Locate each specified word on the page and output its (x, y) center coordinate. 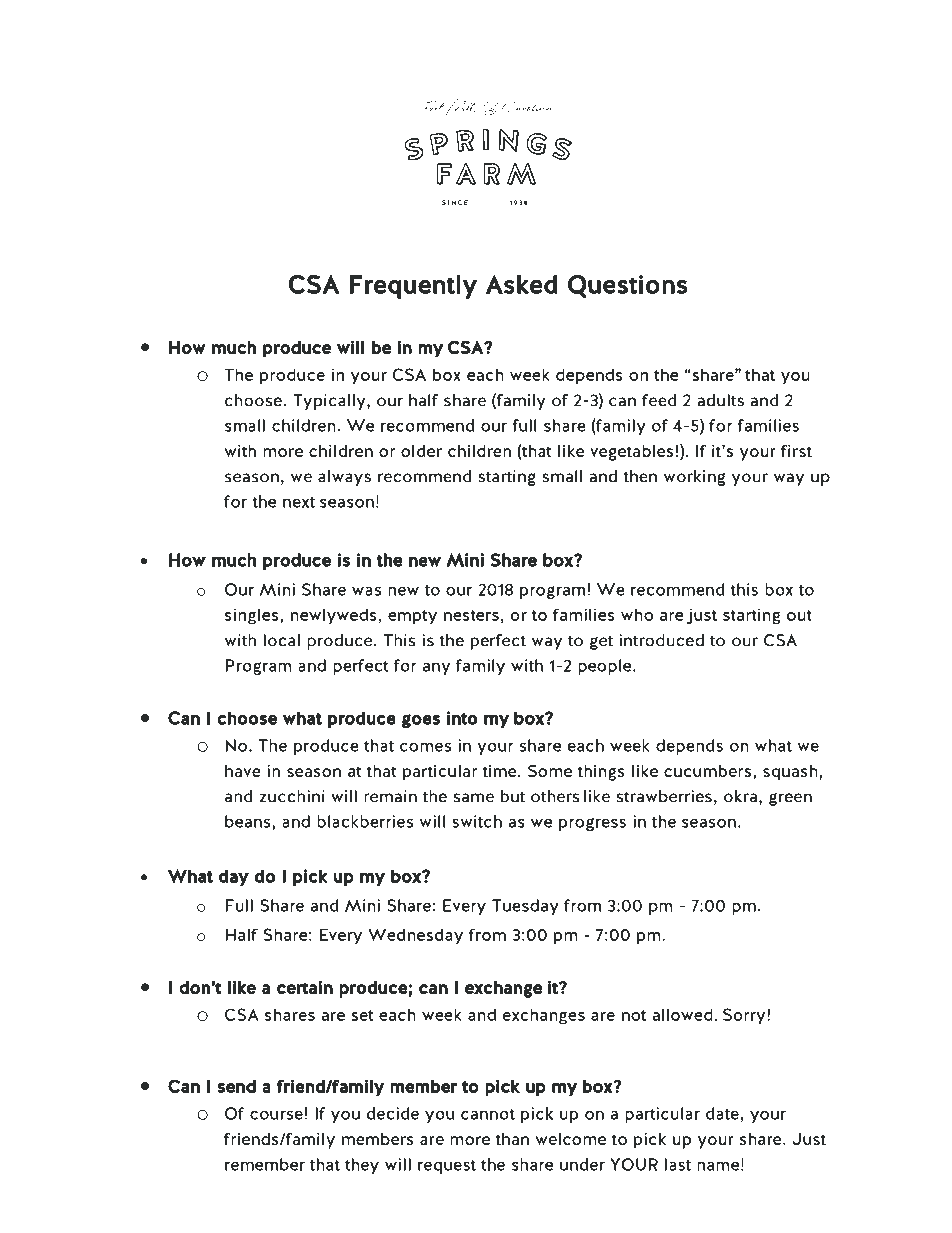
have (243, 771)
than (512, 1139)
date (722, 1113)
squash (790, 773)
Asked (521, 284)
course (276, 1115)
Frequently (413, 287)
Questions (628, 286)
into (462, 718)
